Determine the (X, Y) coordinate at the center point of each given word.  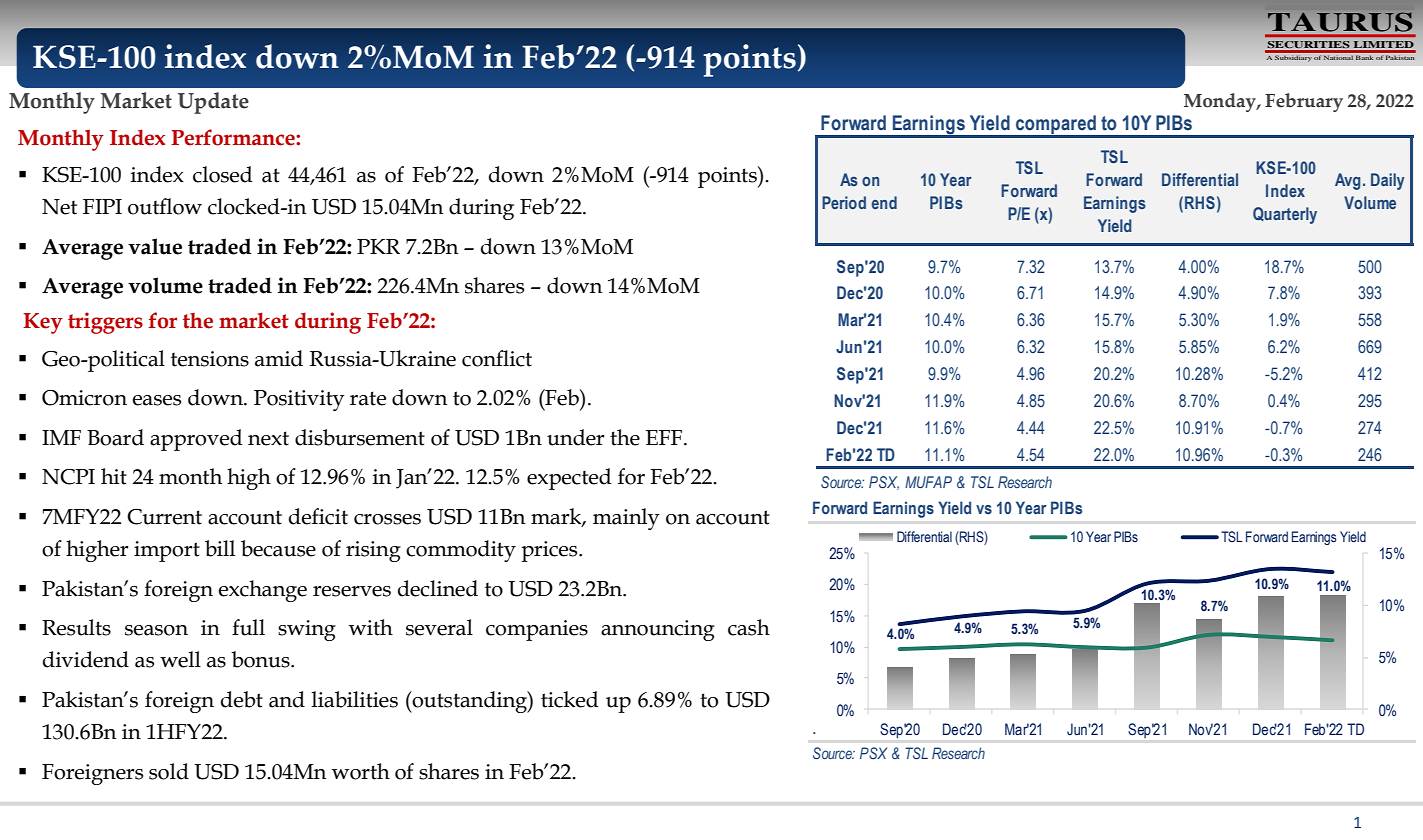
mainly (626, 519)
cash (749, 627)
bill (220, 548)
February (1304, 102)
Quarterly (1285, 215)
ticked (570, 699)
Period (844, 202)
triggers (105, 323)
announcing (658, 630)
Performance (234, 137)
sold (169, 771)
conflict (497, 358)
